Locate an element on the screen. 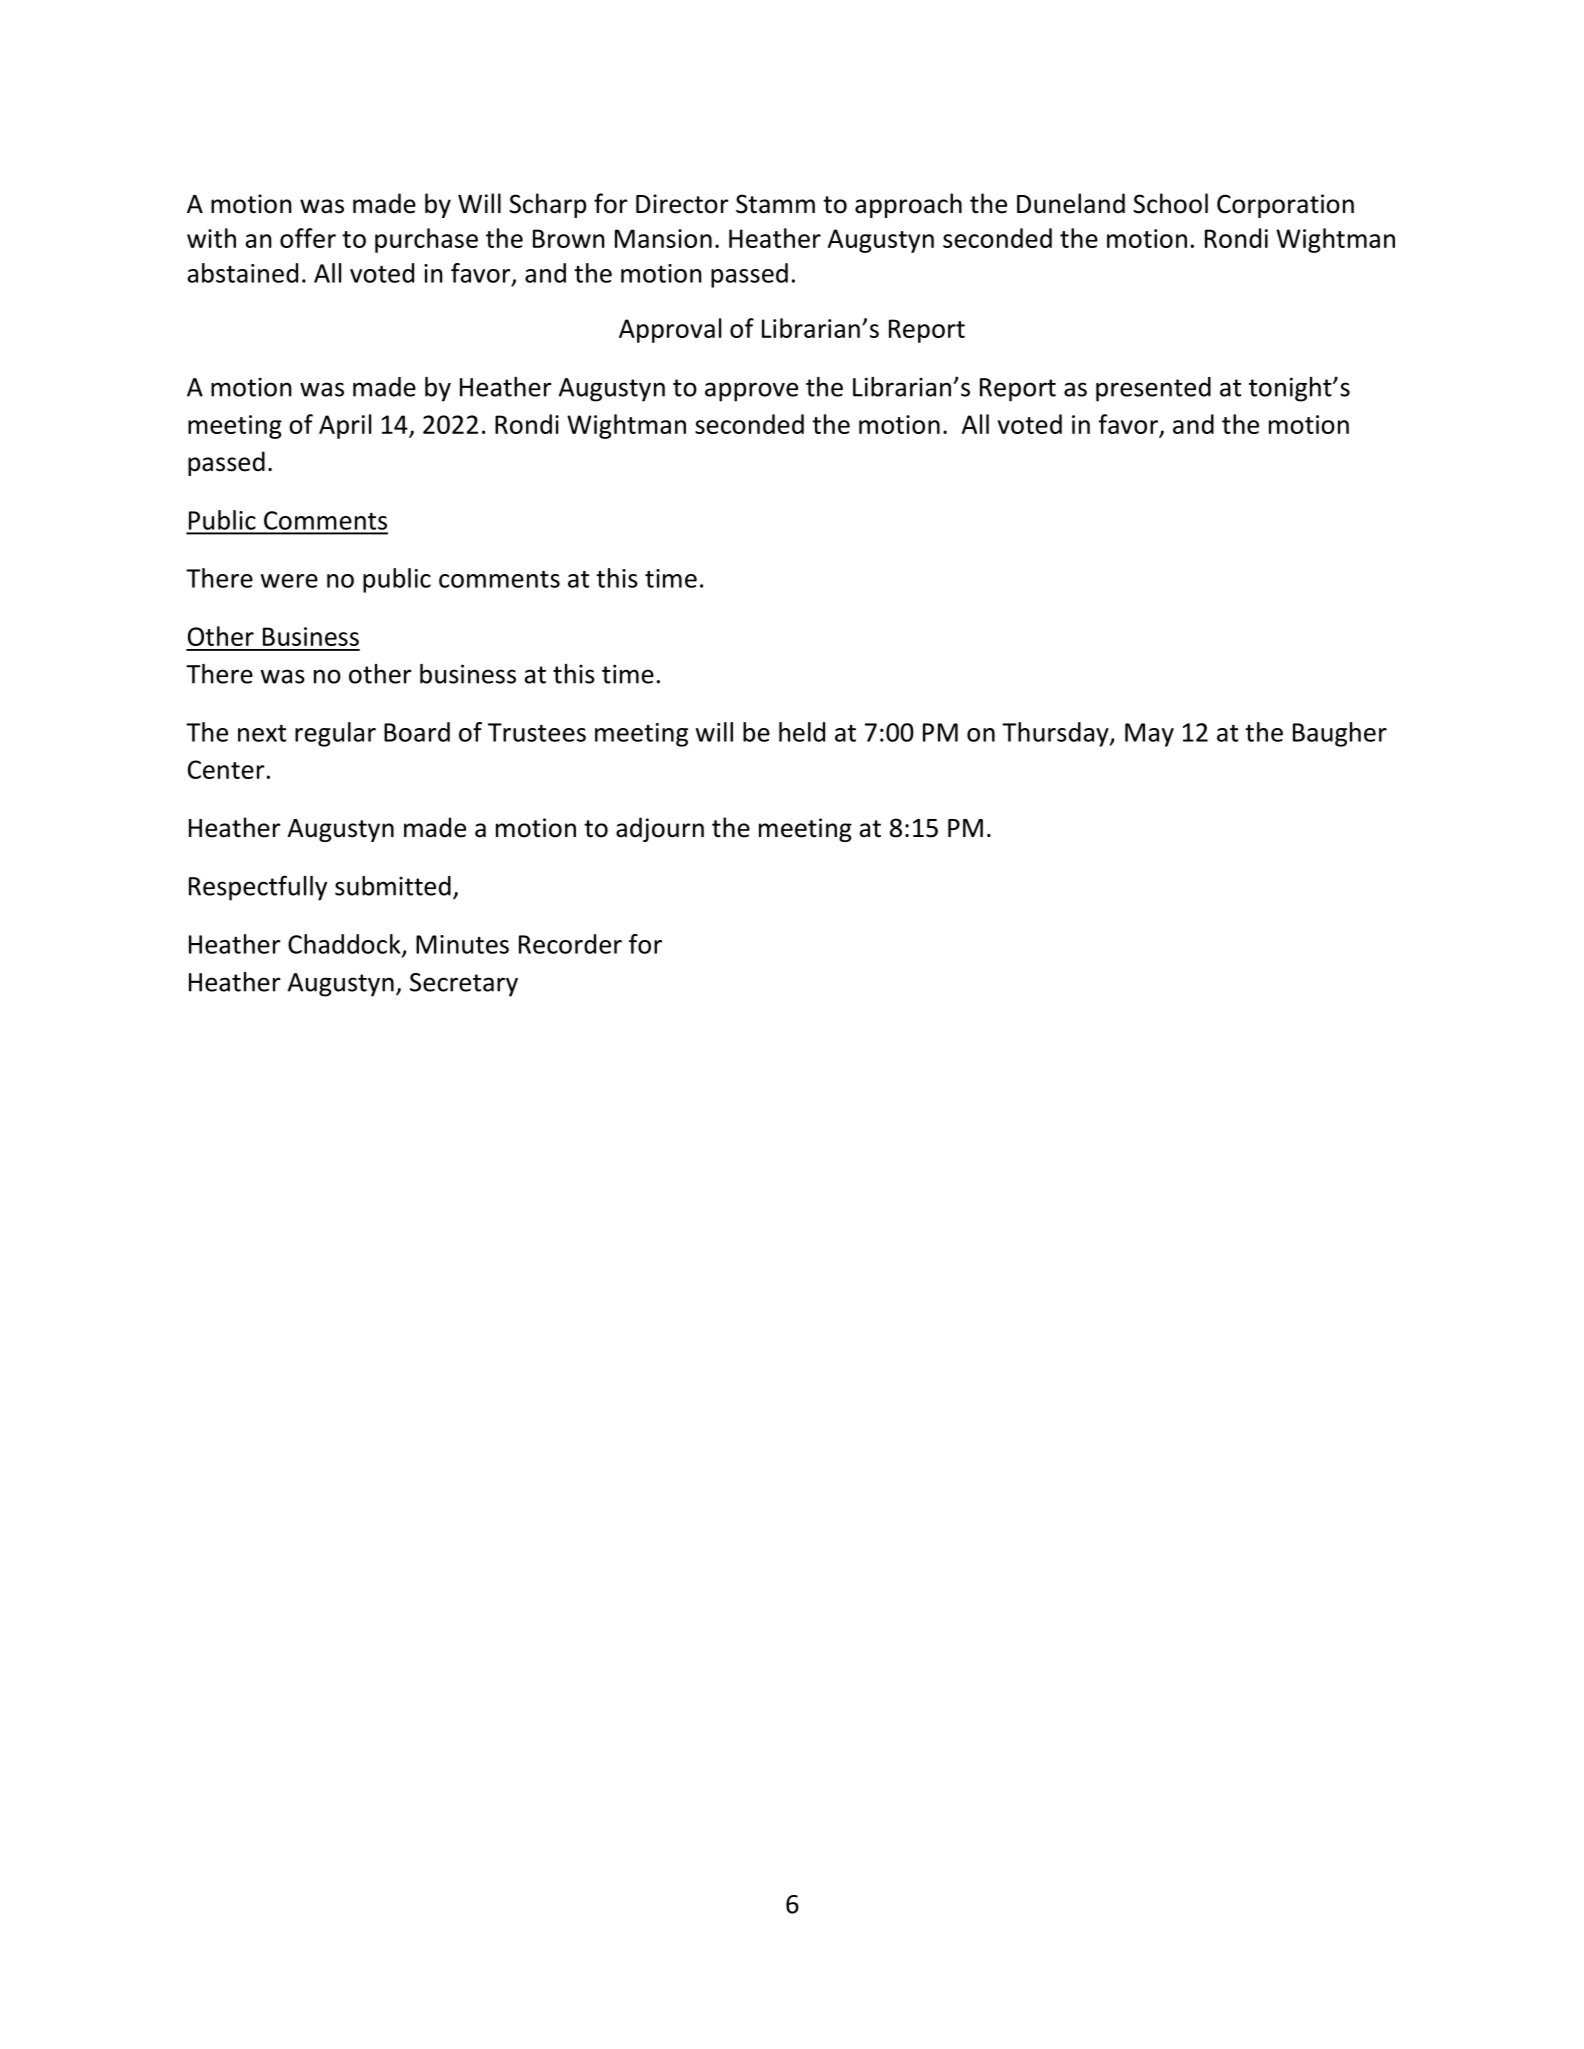 Image resolution: width=1584 pixels, height=2049 pixels. Minutes is located at coordinates (462, 944).
